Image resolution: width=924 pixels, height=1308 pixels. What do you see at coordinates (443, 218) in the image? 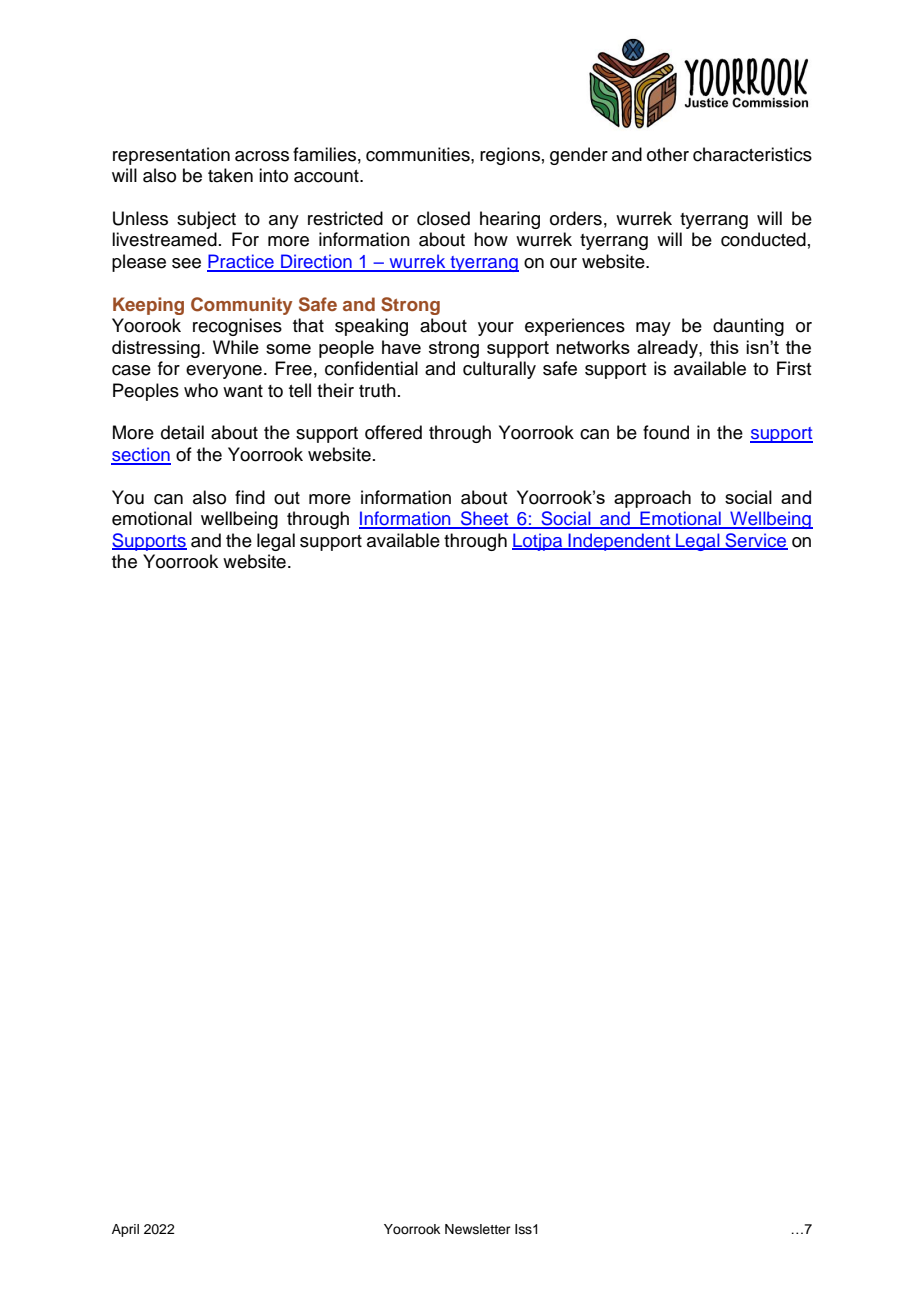
I see `closed` at bounding box center [443, 218].
